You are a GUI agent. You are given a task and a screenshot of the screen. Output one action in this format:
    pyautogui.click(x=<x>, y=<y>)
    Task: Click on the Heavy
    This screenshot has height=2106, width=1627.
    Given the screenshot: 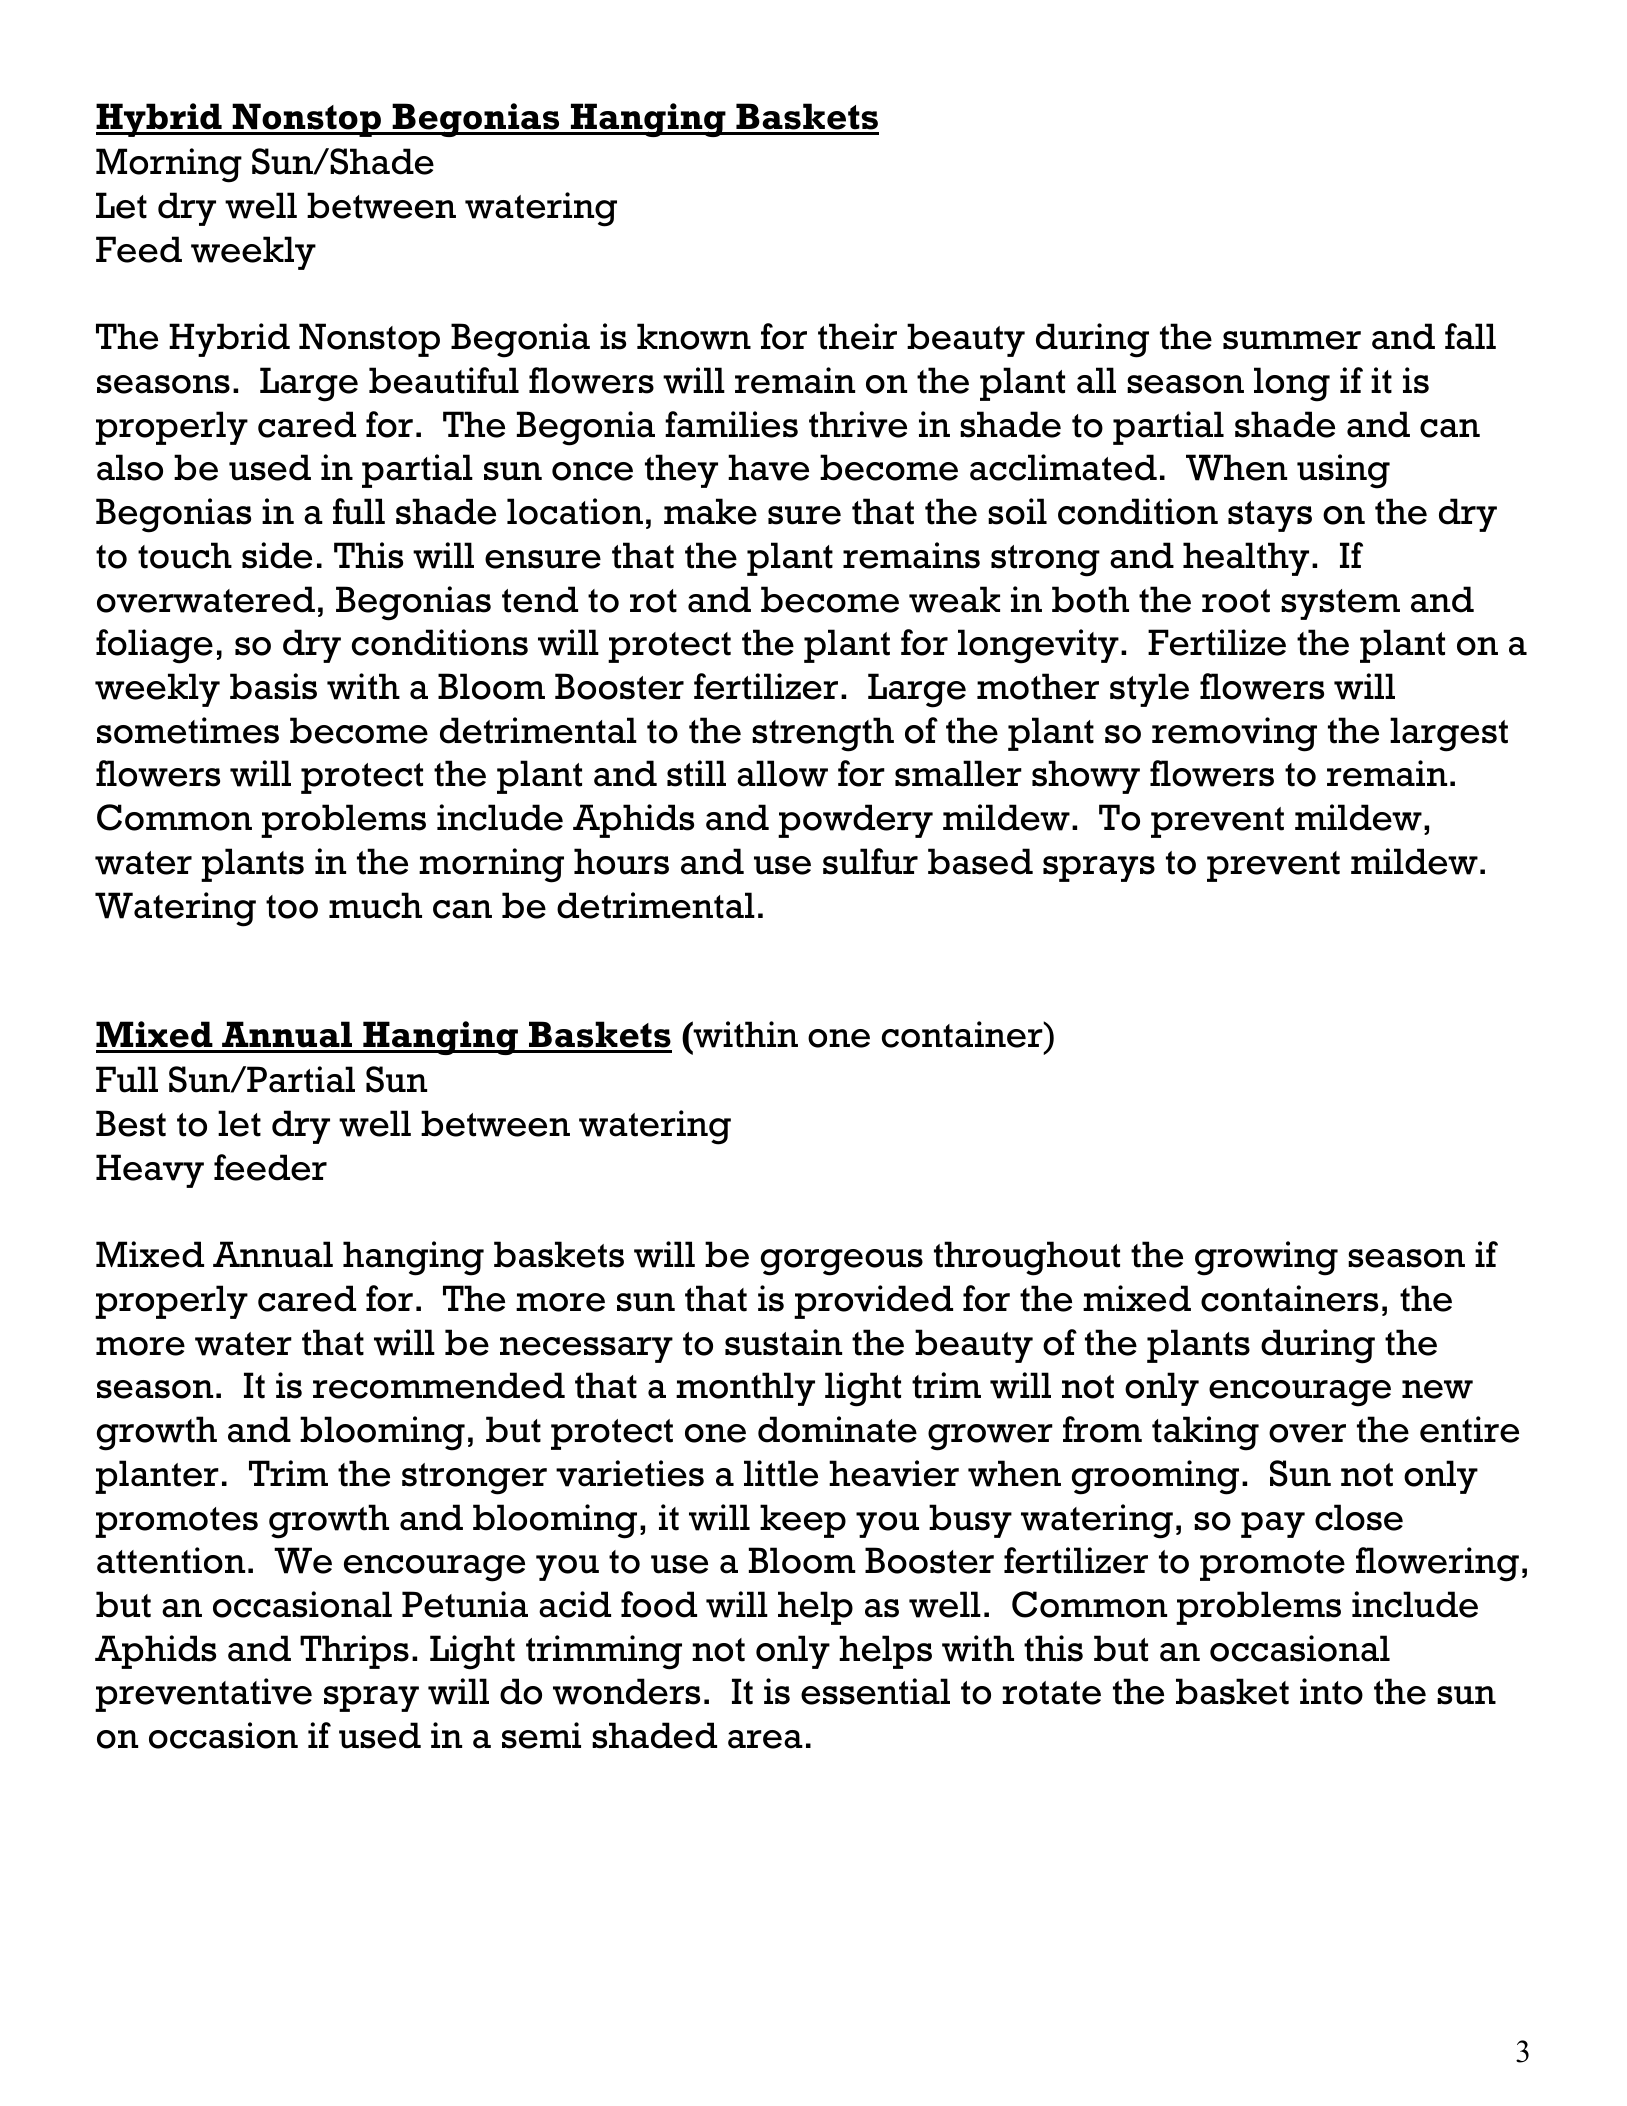 What is the action you would take?
    pyautogui.click(x=150, y=1171)
